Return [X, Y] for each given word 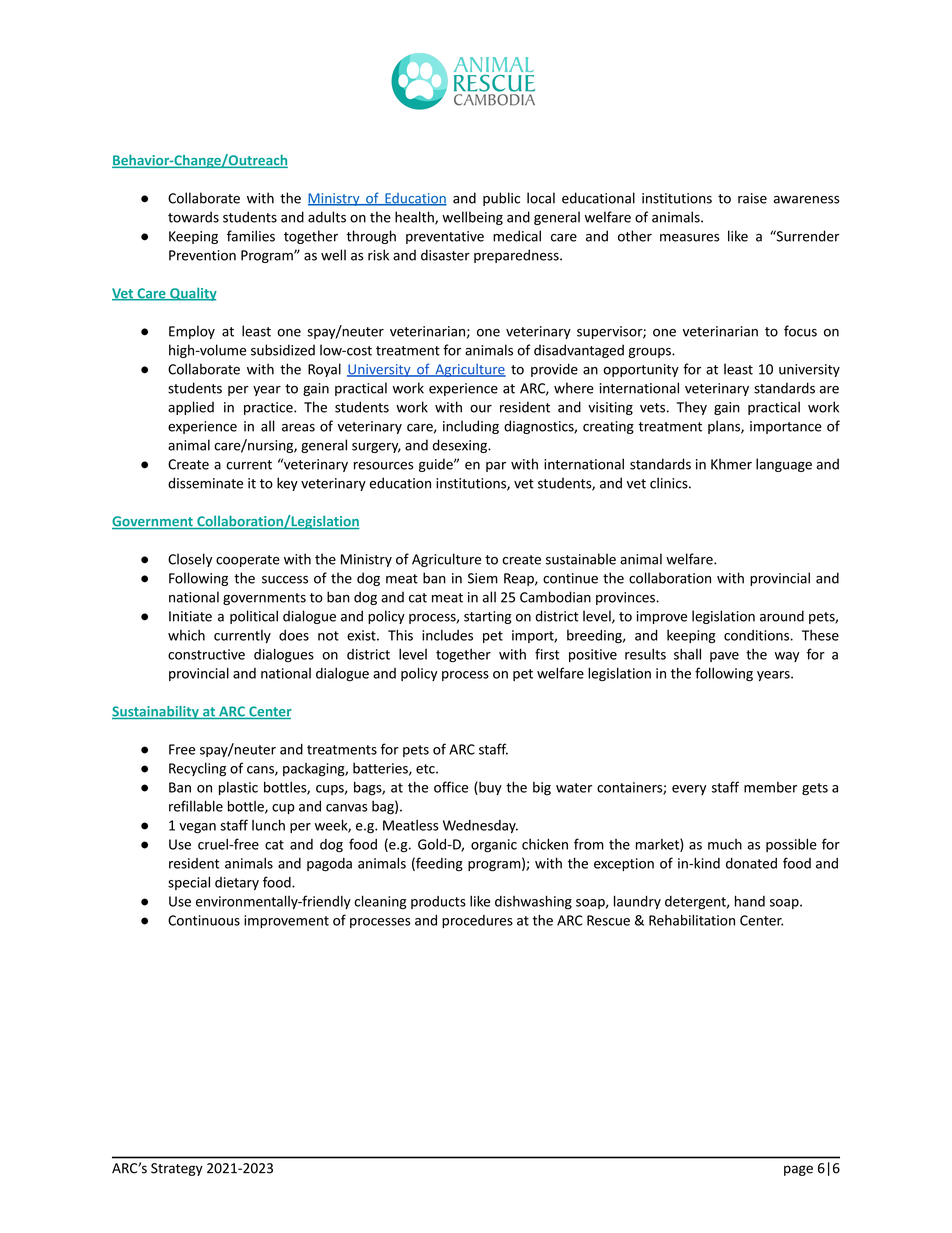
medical [517, 236]
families [251, 236]
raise [752, 198]
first [547, 654]
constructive [206, 654]
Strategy [177, 1169]
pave [724, 657]
